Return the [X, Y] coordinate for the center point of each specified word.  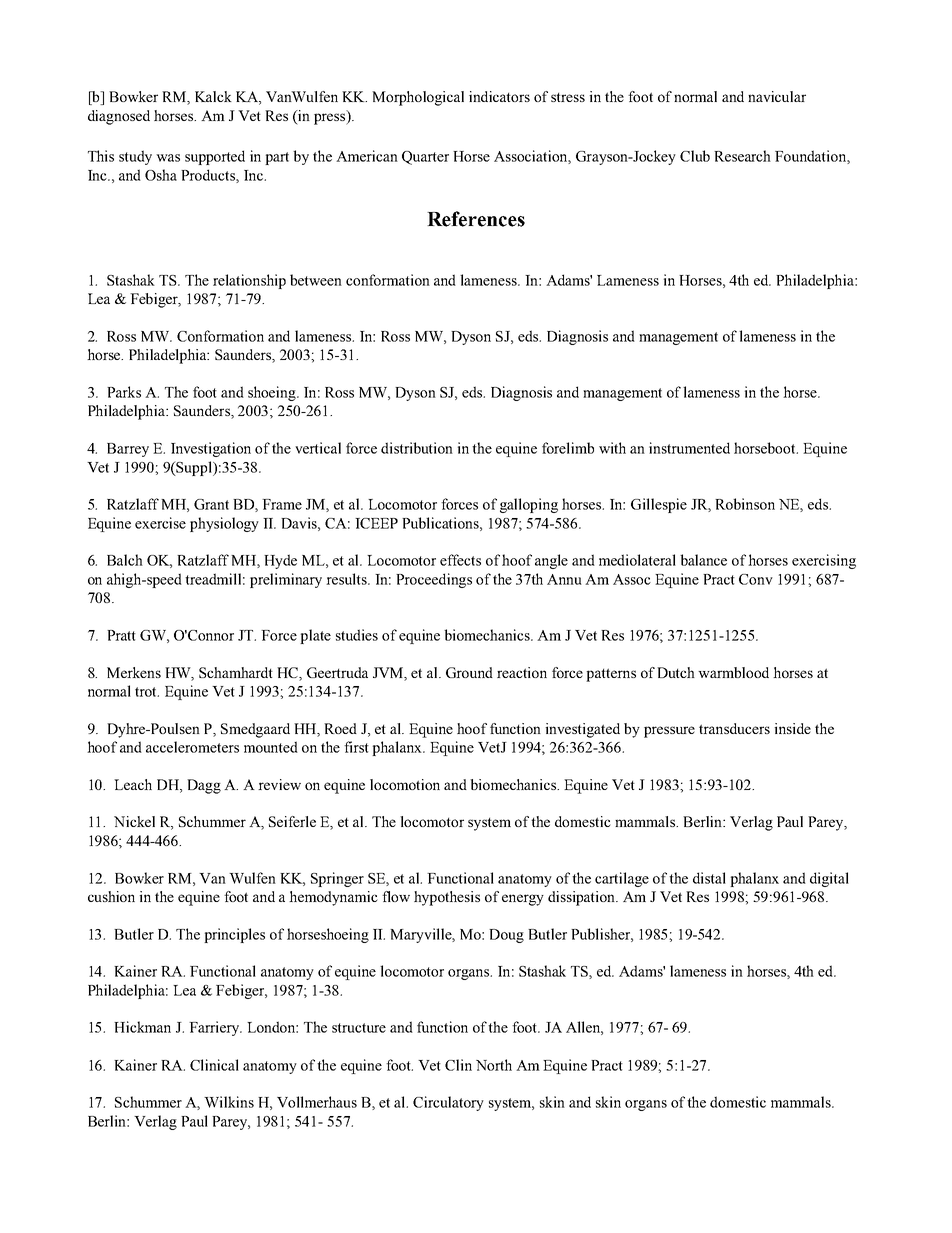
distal [709, 878]
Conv [756, 579]
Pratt [121, 635]
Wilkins [229, 1102]
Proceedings [434, 580]
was [168, 158]
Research [742, 156]
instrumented [689, 448]
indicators [499, 96]
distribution [417, 448]
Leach [133, 784]
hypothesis [447, 898]
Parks [124, 392]
